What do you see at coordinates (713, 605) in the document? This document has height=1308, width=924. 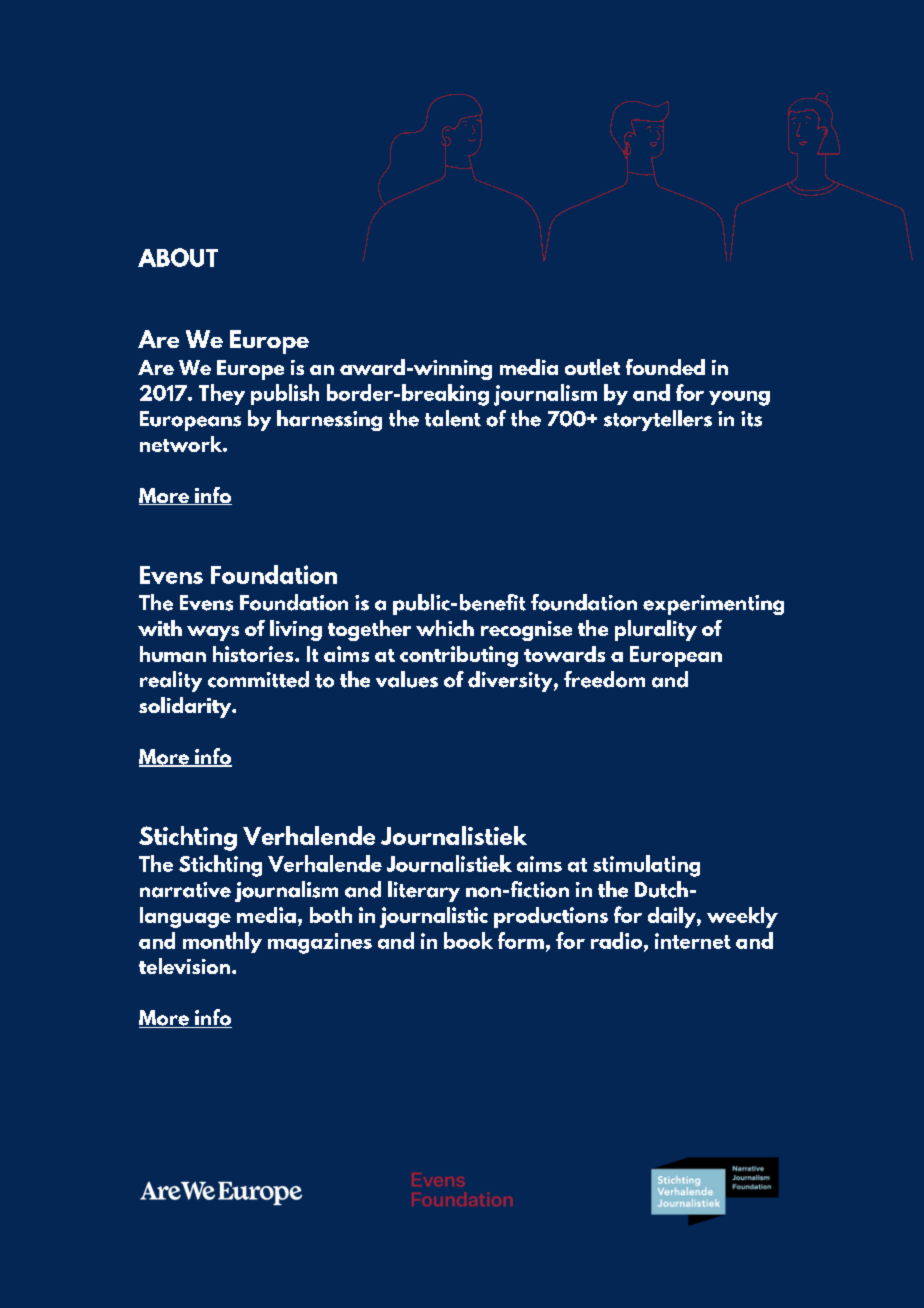 I see `experimenting` at bounding box center [713, 605].
